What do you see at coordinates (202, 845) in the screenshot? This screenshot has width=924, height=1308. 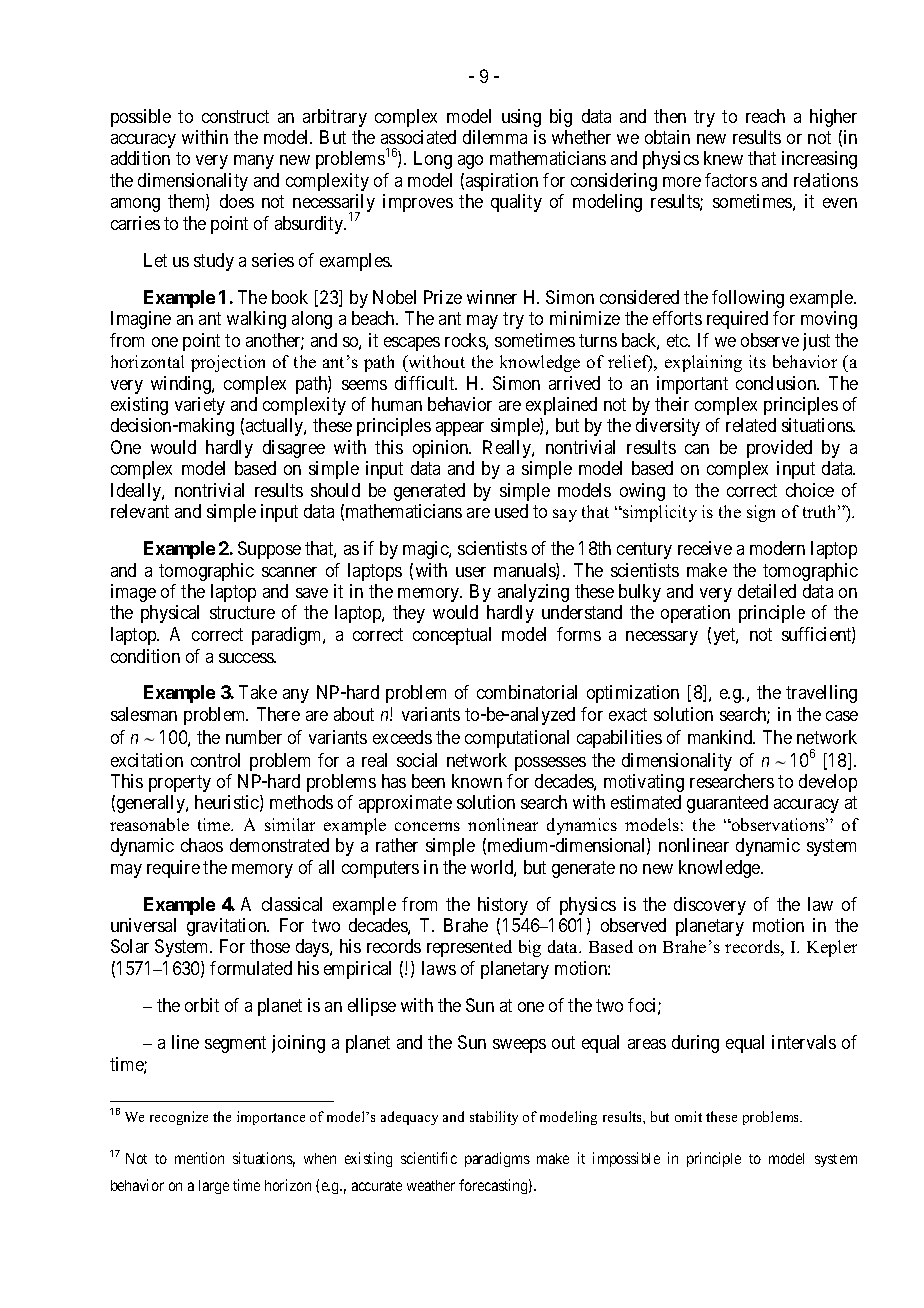 I see `chaos` at bounding box center [202, 845].
